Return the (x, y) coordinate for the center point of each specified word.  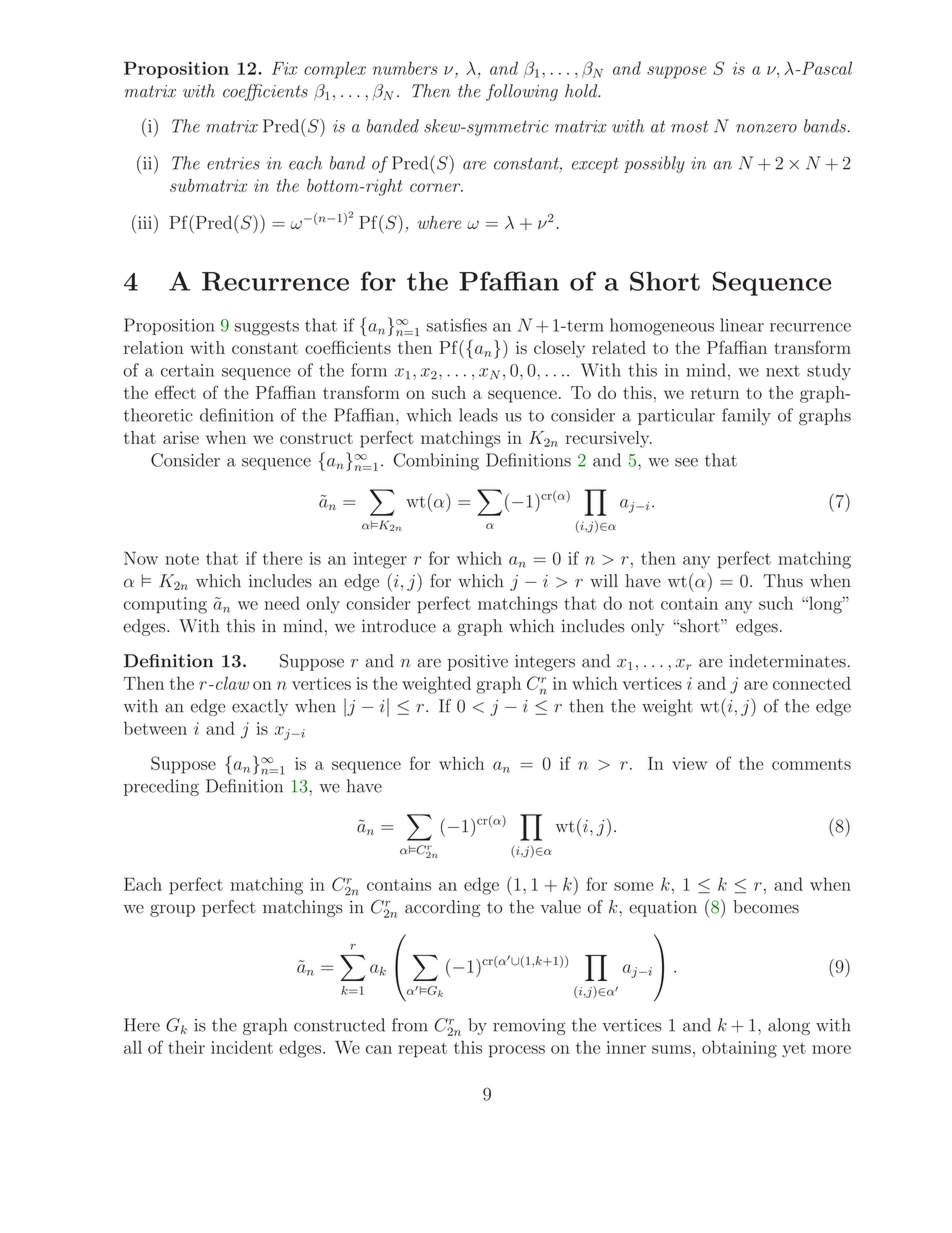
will (604, 580)
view (689, 763)
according (442, 908)
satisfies (457, 325)
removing (529, 1027)
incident (242, 1047)
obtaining (739, 1049)
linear (742, 325)
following (522, 92)
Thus (783, 581)
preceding (161, 787)
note (182, 559)
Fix (285, 68)
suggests (267, 328)
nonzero (766, 128)
